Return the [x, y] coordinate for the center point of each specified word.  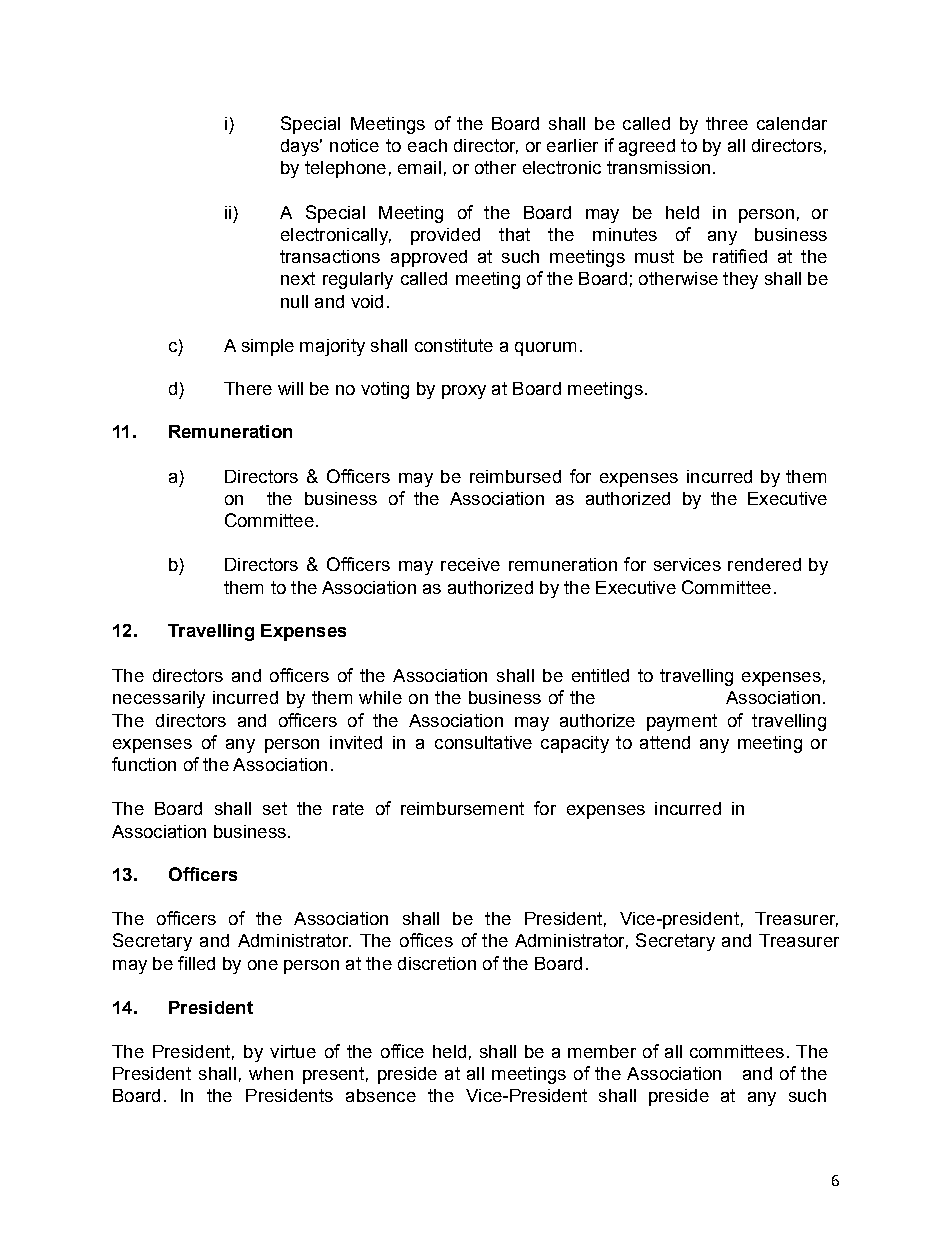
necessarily [159, 699]
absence [381, 1095]
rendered [764, 564]
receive [470, 564]
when [271, 1073]
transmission [658, 167]
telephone [345, 169]
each [427, 145]
